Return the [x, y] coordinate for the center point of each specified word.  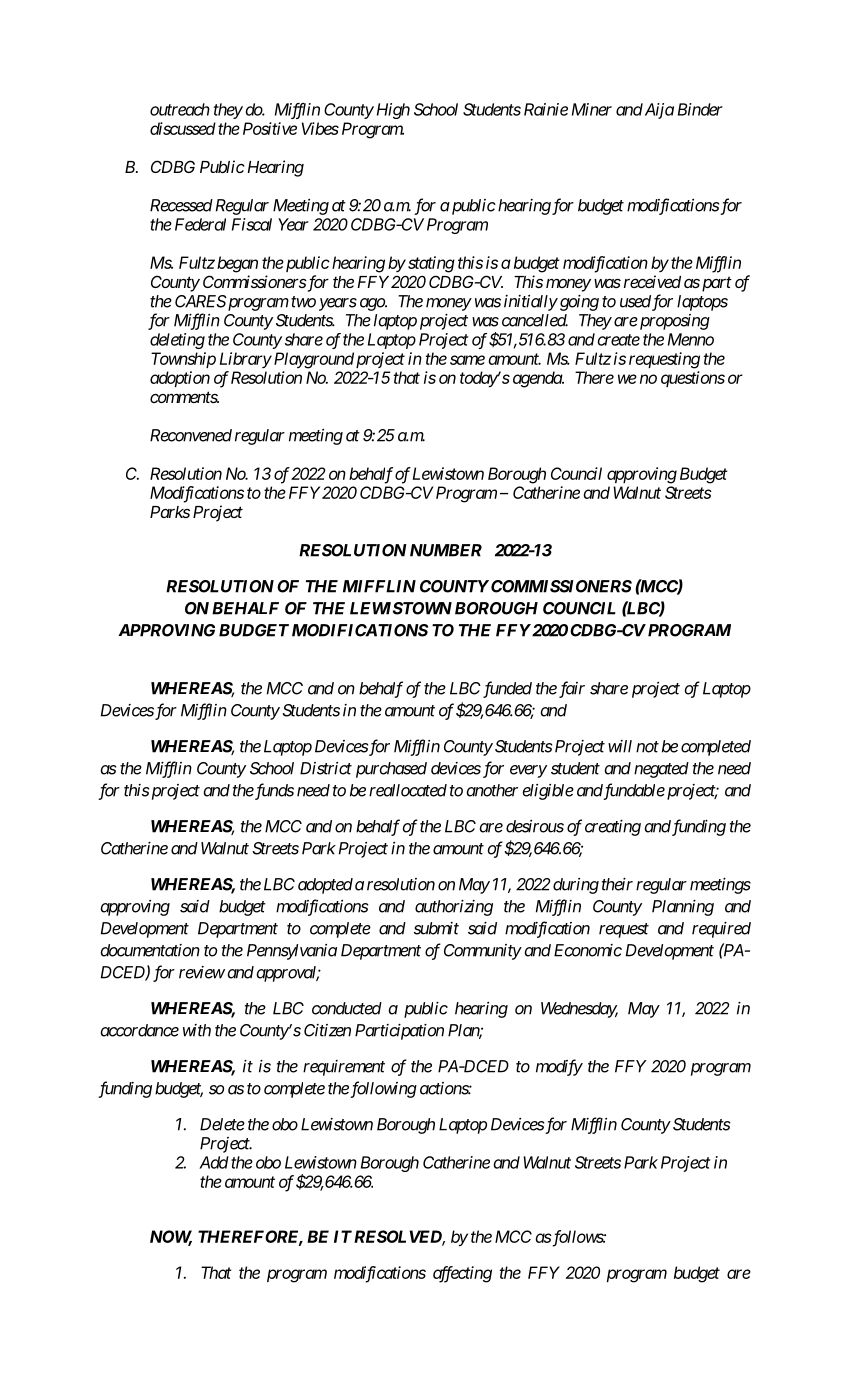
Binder [700, 109]
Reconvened [191, 435]
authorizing [454, 908]
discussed [183, 128]
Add [214, 1162]
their [617, 884]
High [391, 111]
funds [273, 791]
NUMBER [446, 550]
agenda [538, 379]
